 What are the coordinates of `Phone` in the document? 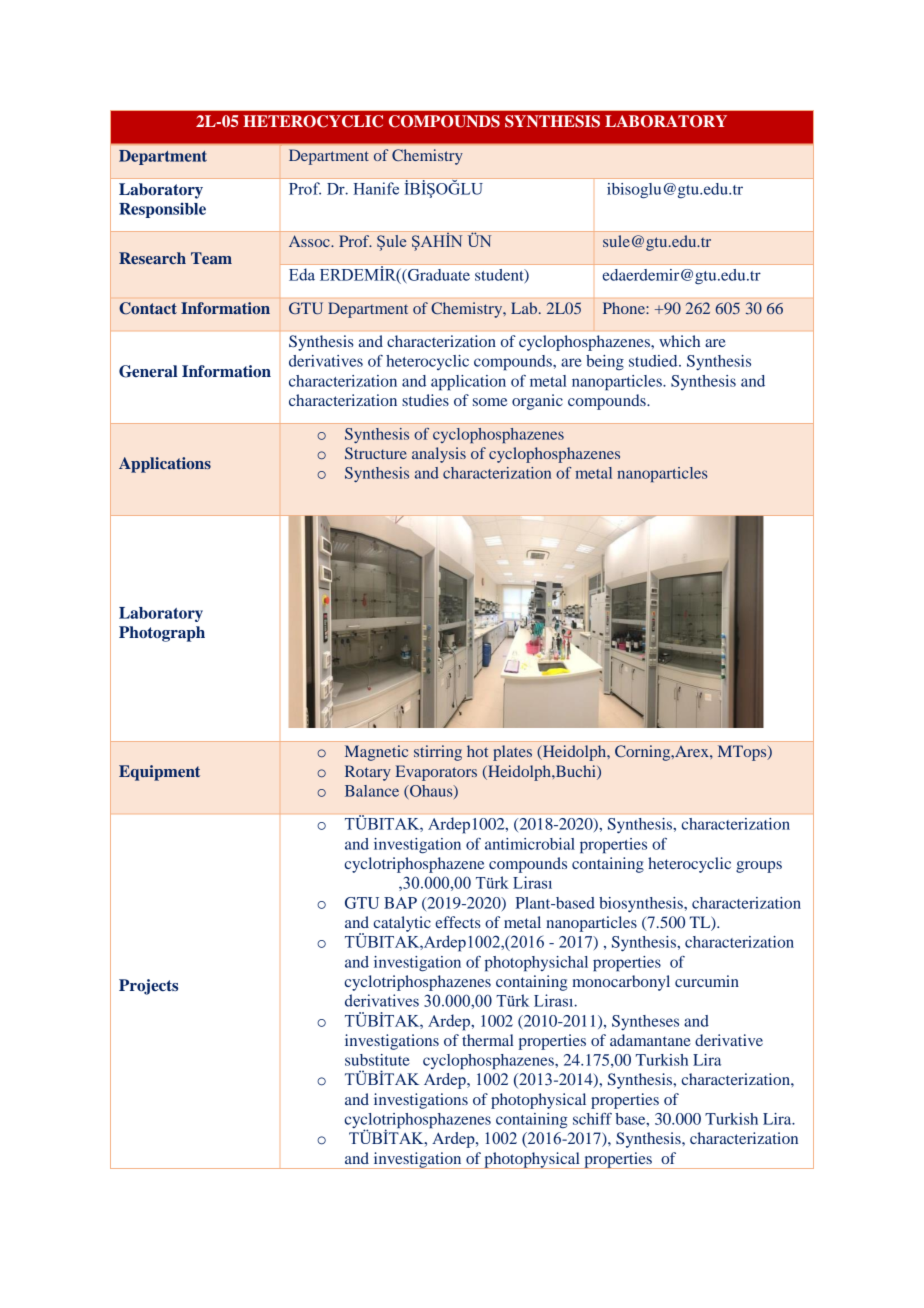 It's located at (625, 308).
